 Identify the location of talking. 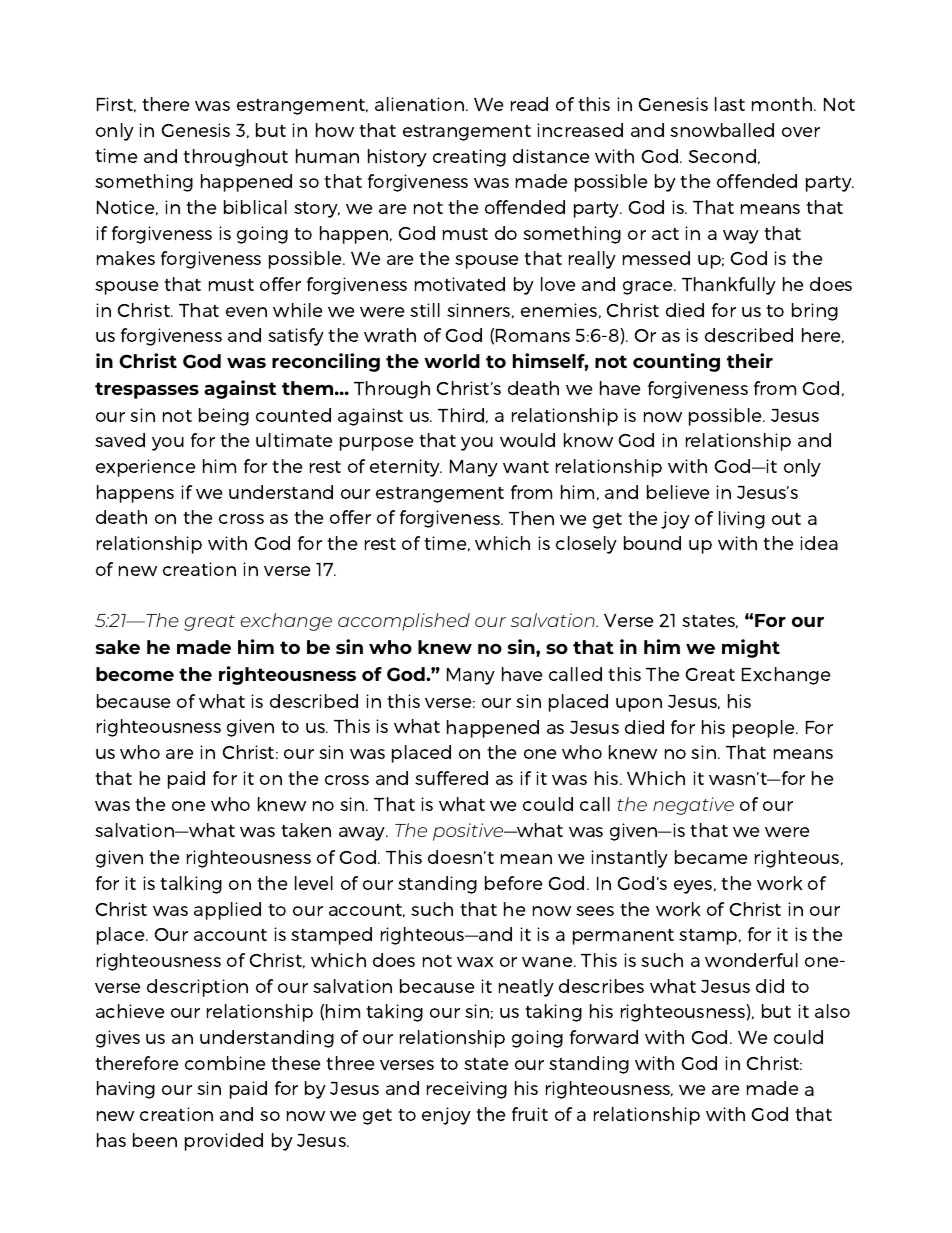
(191, 885).
